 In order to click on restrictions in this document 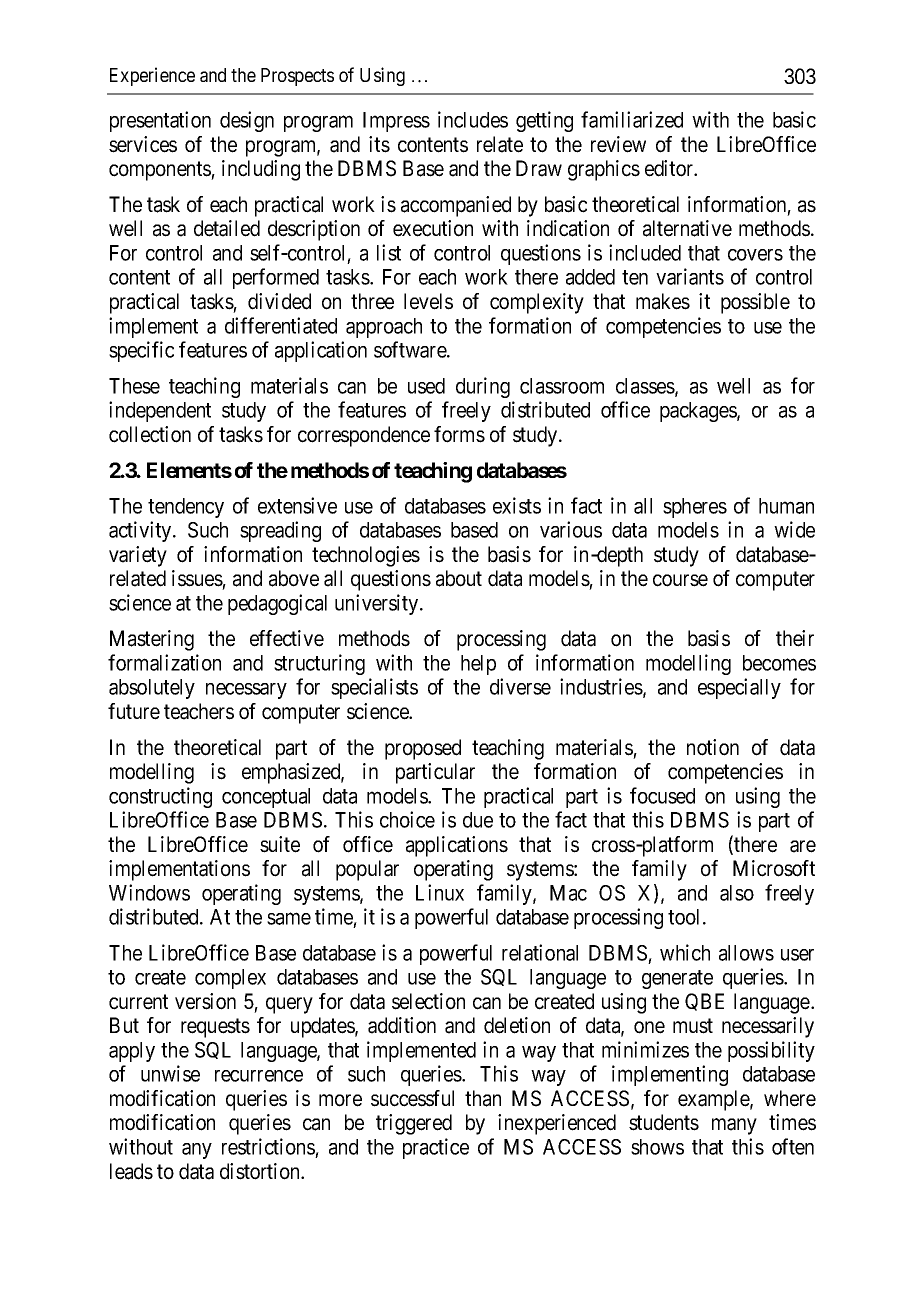, I will do `click(268, 1146)`.
